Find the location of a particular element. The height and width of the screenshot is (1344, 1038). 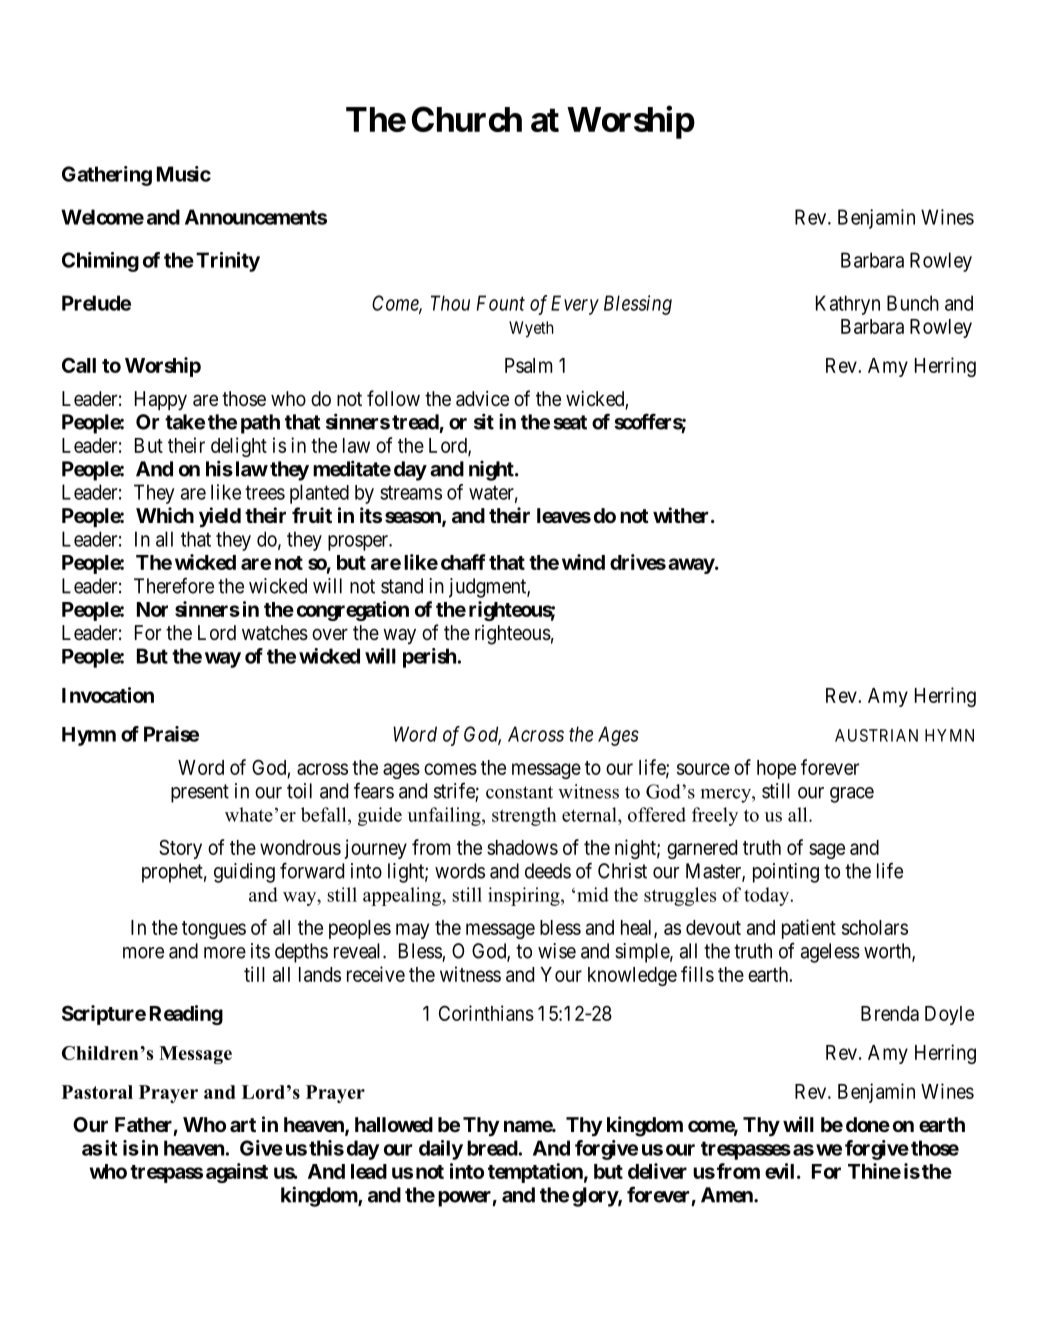

Kathryn is located at coordinates (848, 305).
